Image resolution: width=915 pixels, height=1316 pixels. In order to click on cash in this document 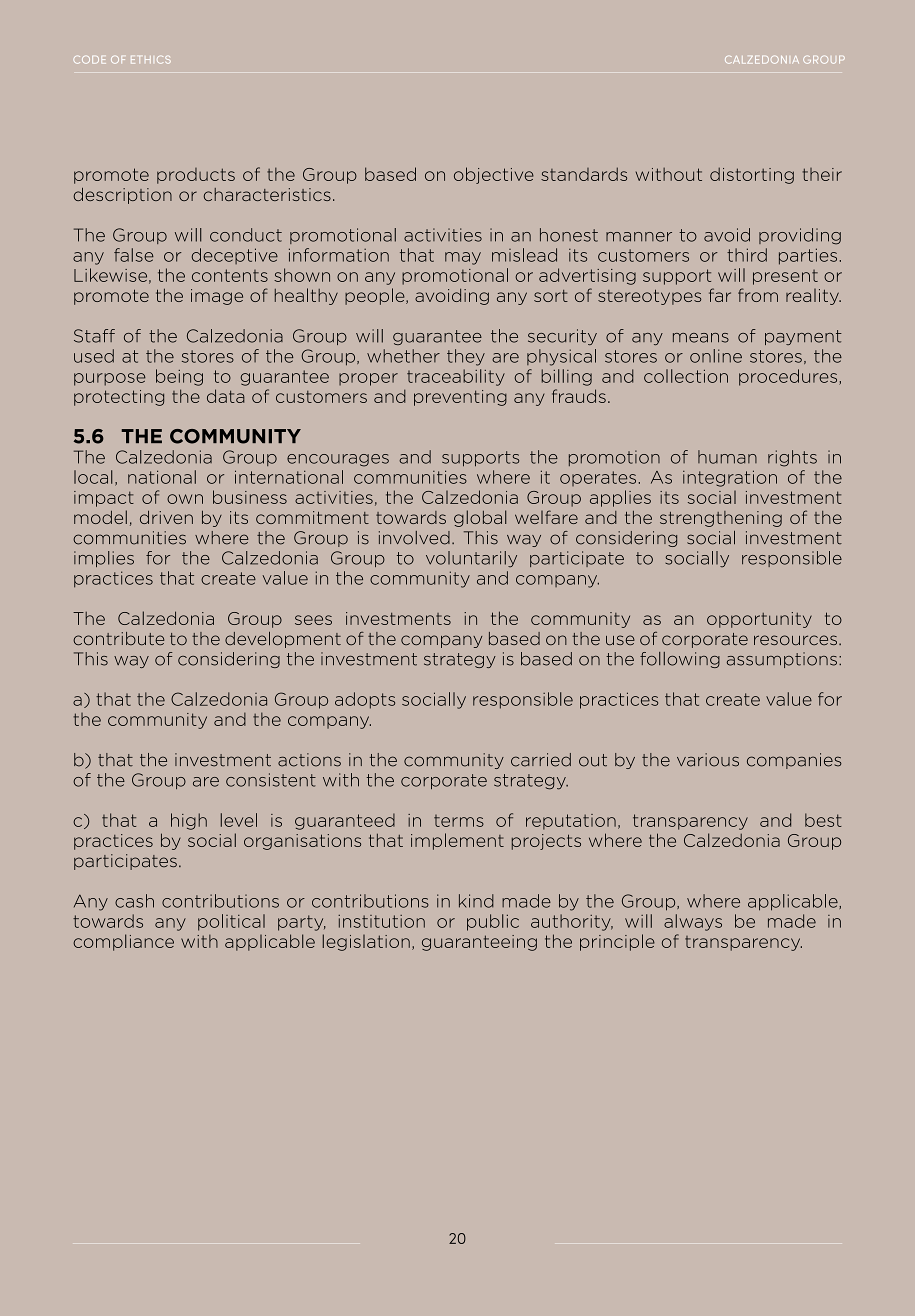, I will do `click(134, 901)`.
